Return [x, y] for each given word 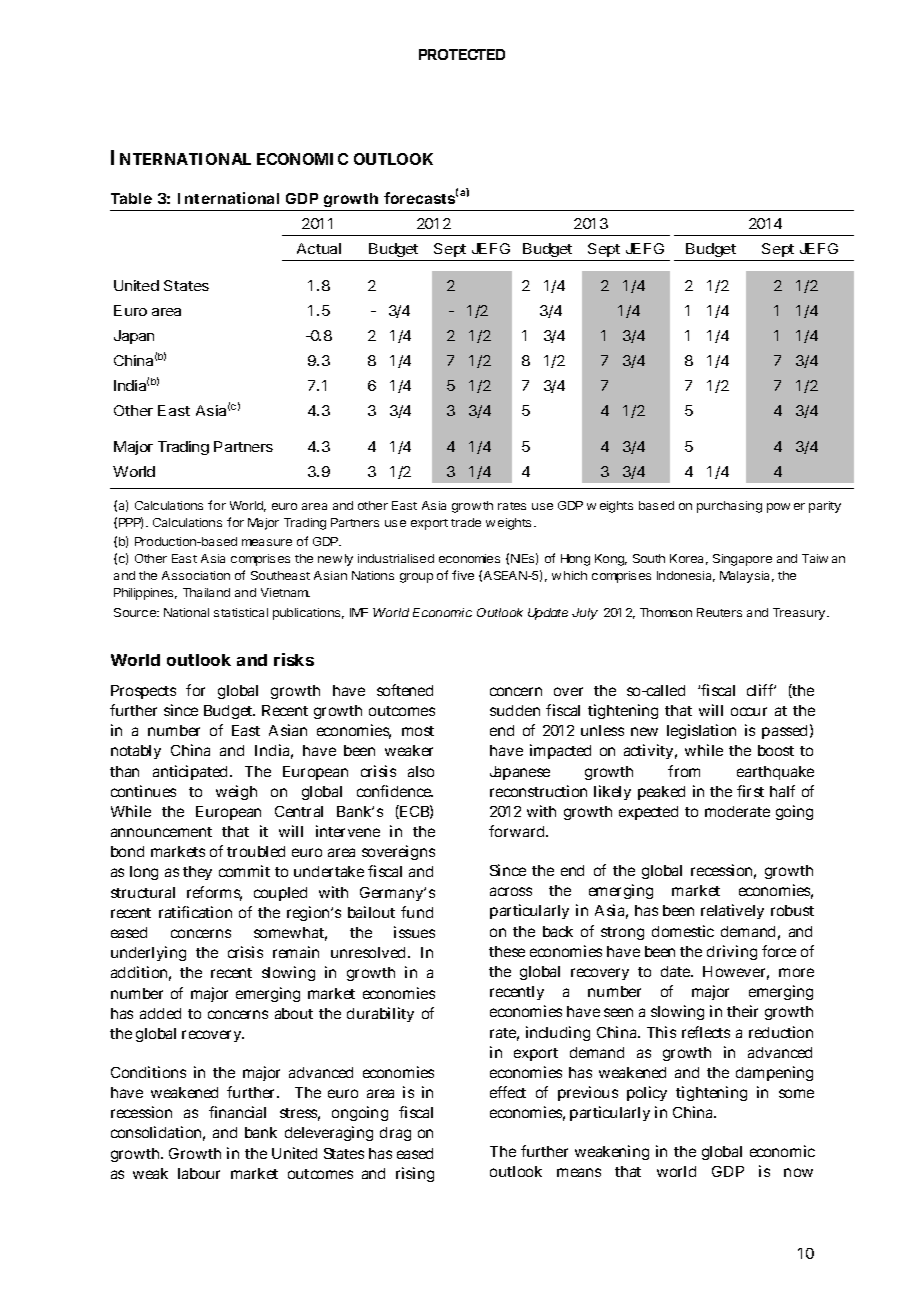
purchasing [729, 507]
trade [466, 522]
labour [199, 1173]
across [511, 891]
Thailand [206, 592]
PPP [131, 523]
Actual [319, 248]
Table [131, 198]
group [416, 578]
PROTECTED [462, 54]
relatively [732, 911]
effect [508, 1092]
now [798, 1172]
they [197, 873]
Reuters [719, 612]
